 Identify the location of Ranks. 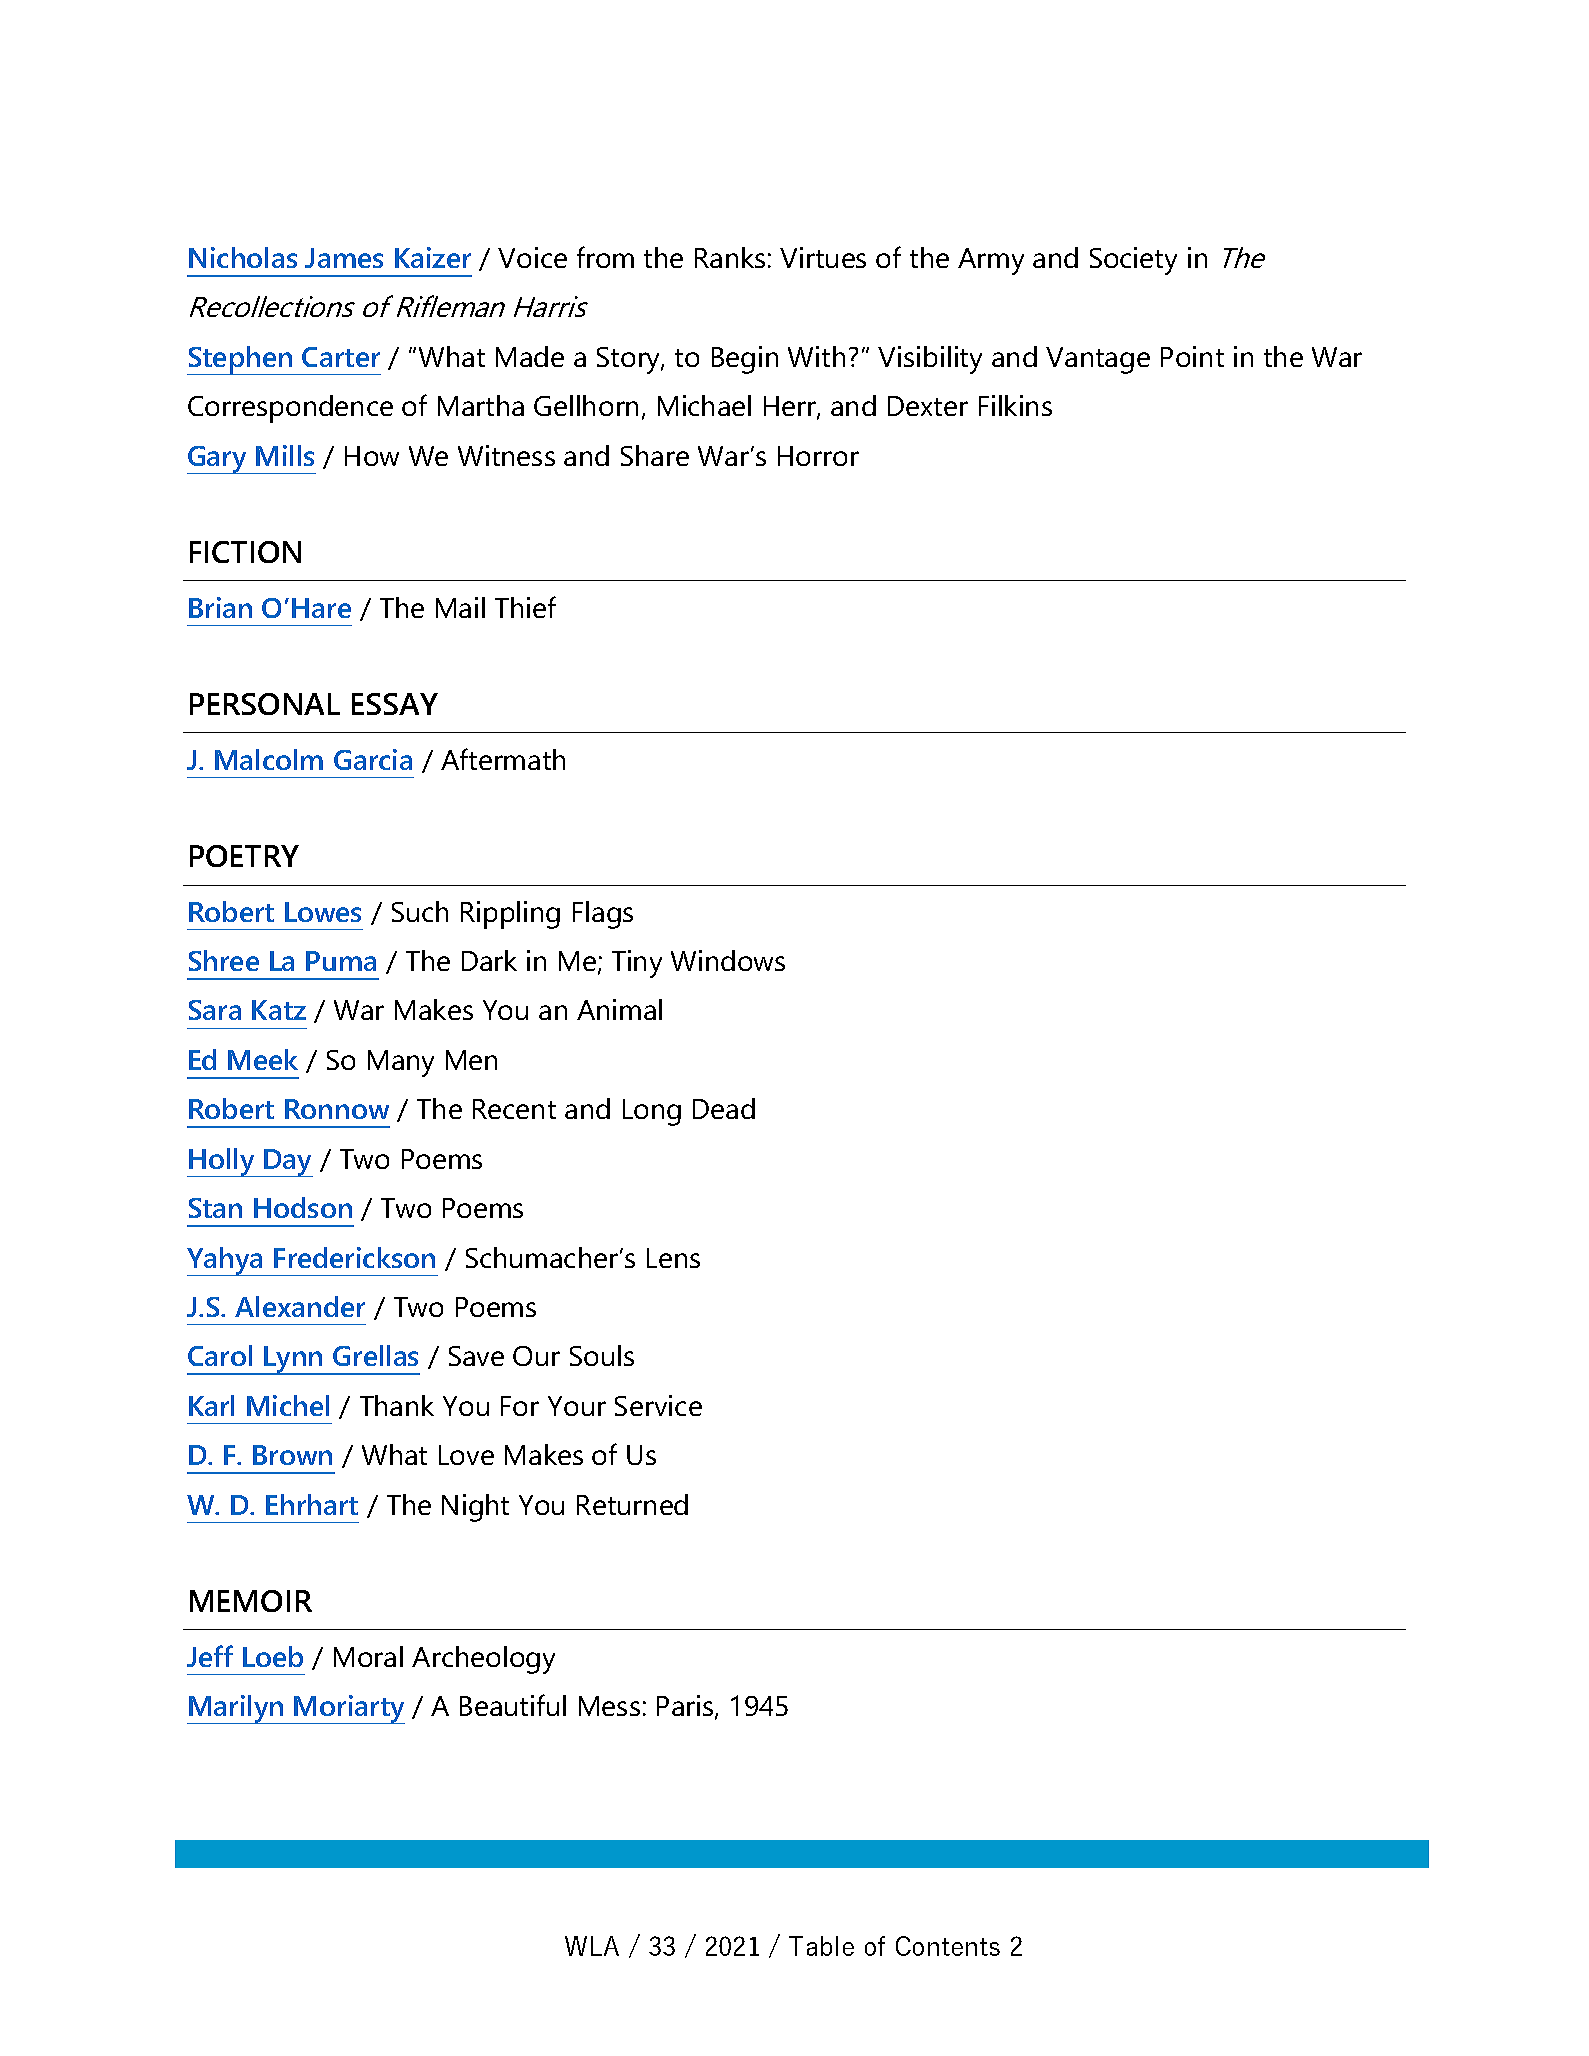
(730, 257).
